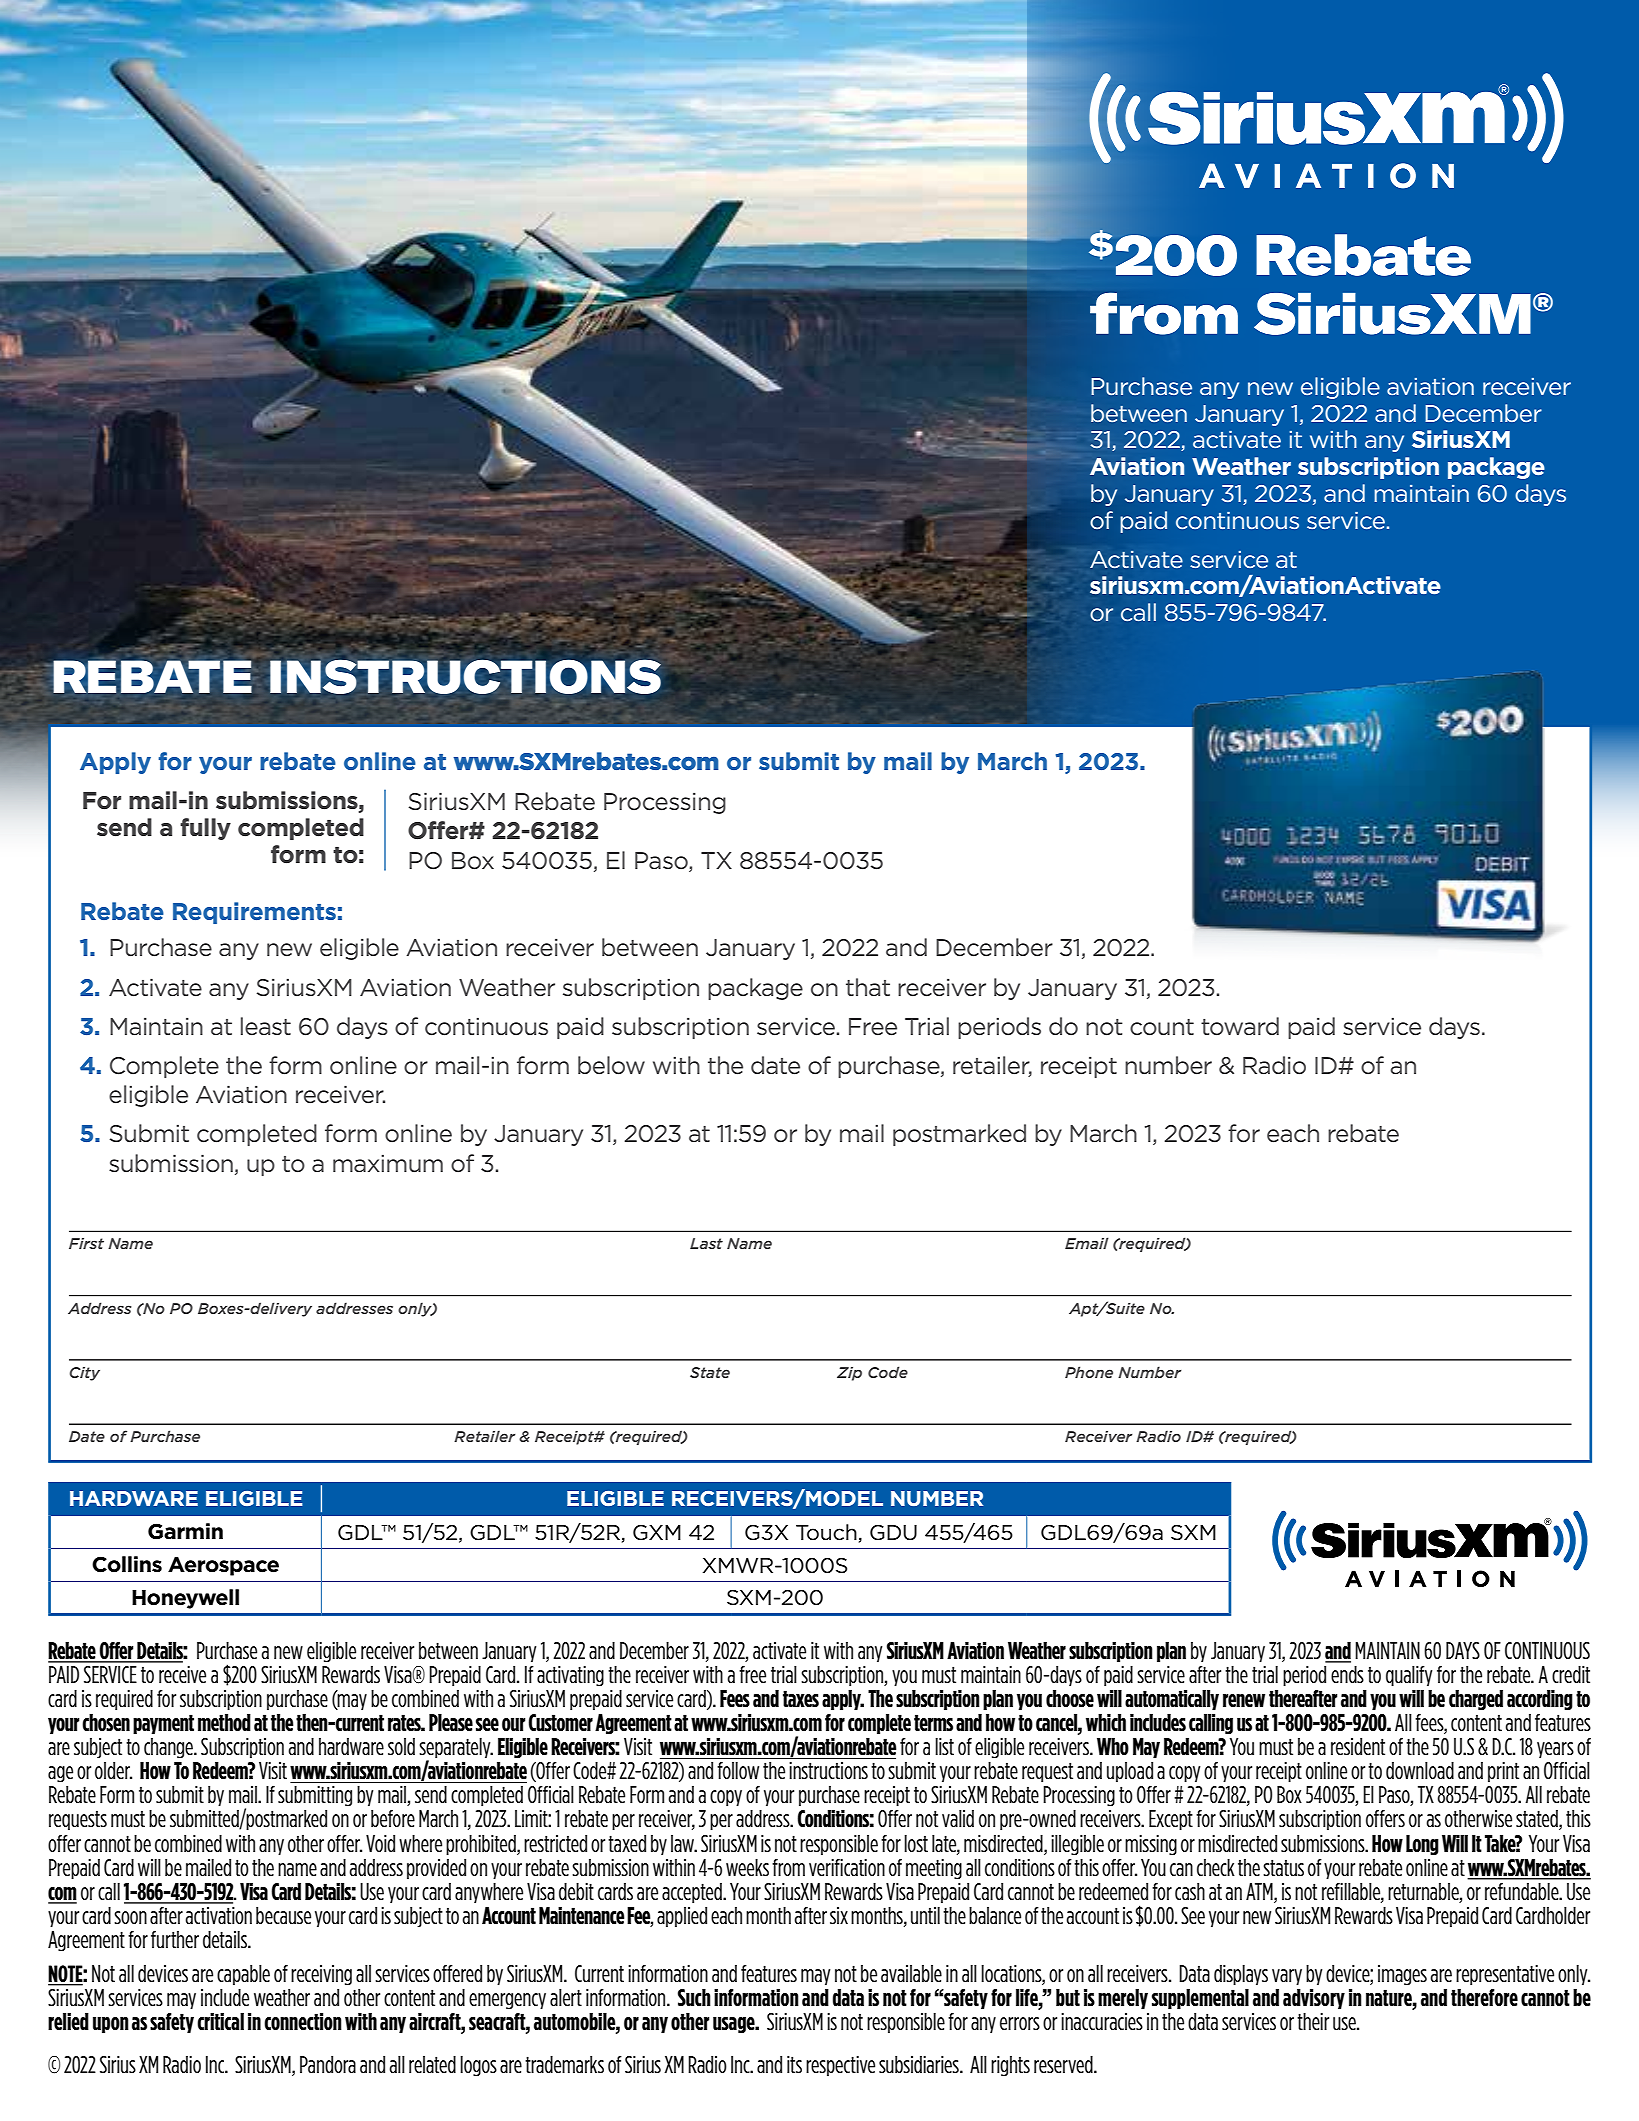 This screenshot has height=2121, width=1639. What do you see at coordinates (205, 829) in the screenshot?
I see `fully` at bounding box center [205, 829].
